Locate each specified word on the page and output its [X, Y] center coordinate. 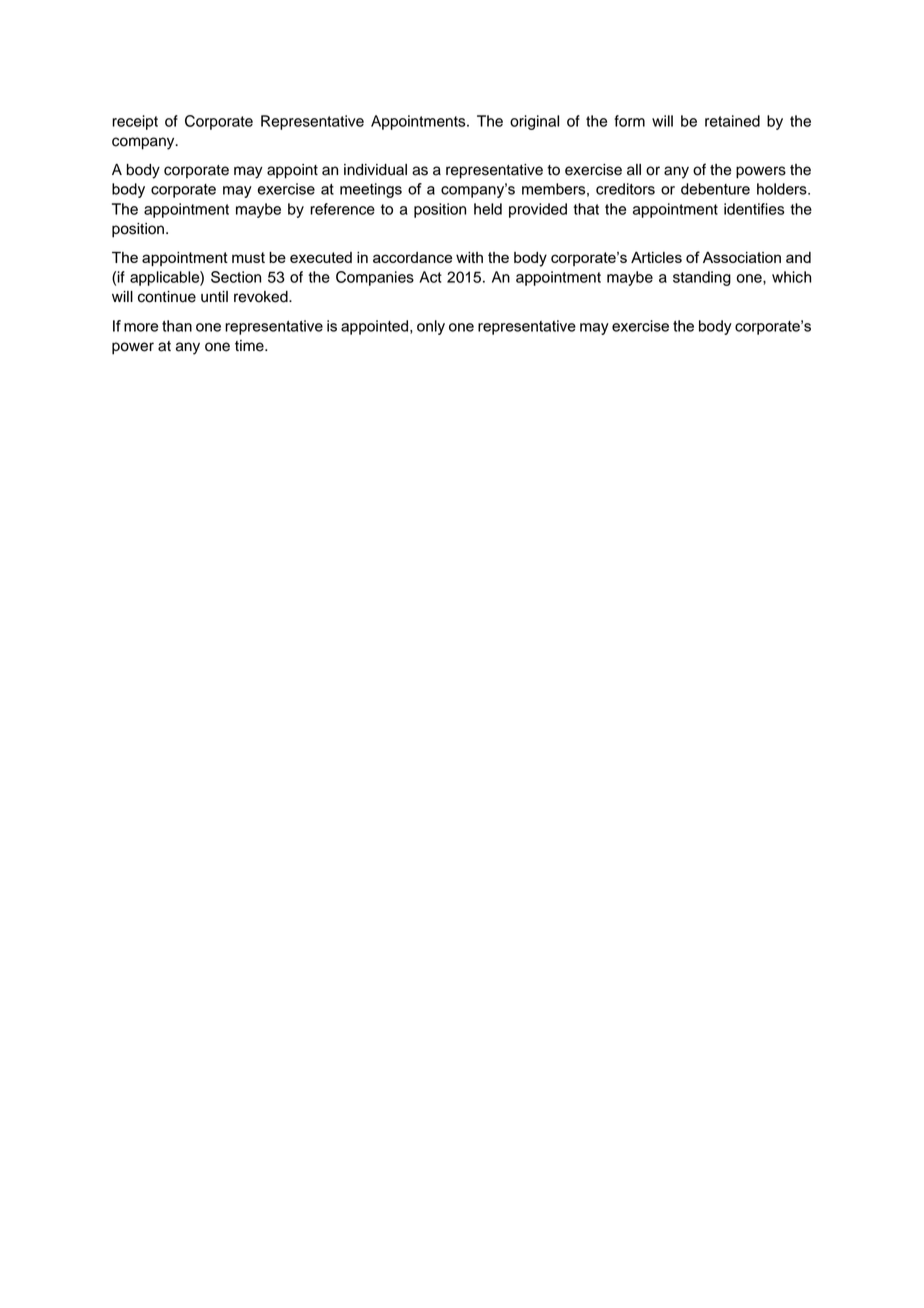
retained [732, 121]
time [250, 346]
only [431, 327]
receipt [135, 122]
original [534, 122]
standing [702, 278]
